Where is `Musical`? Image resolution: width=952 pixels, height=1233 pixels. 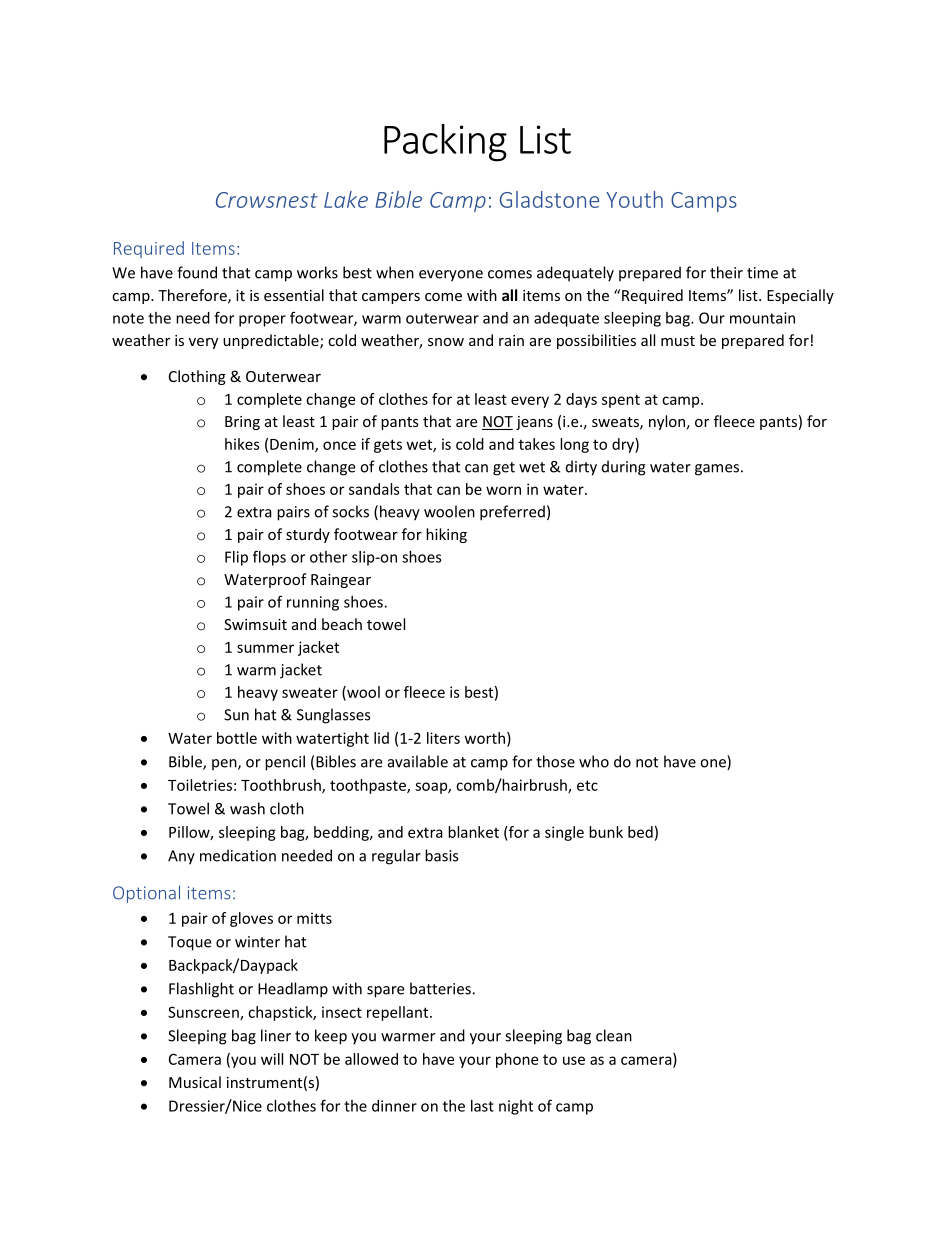
Musical is located at coordinates (195, 1082).
